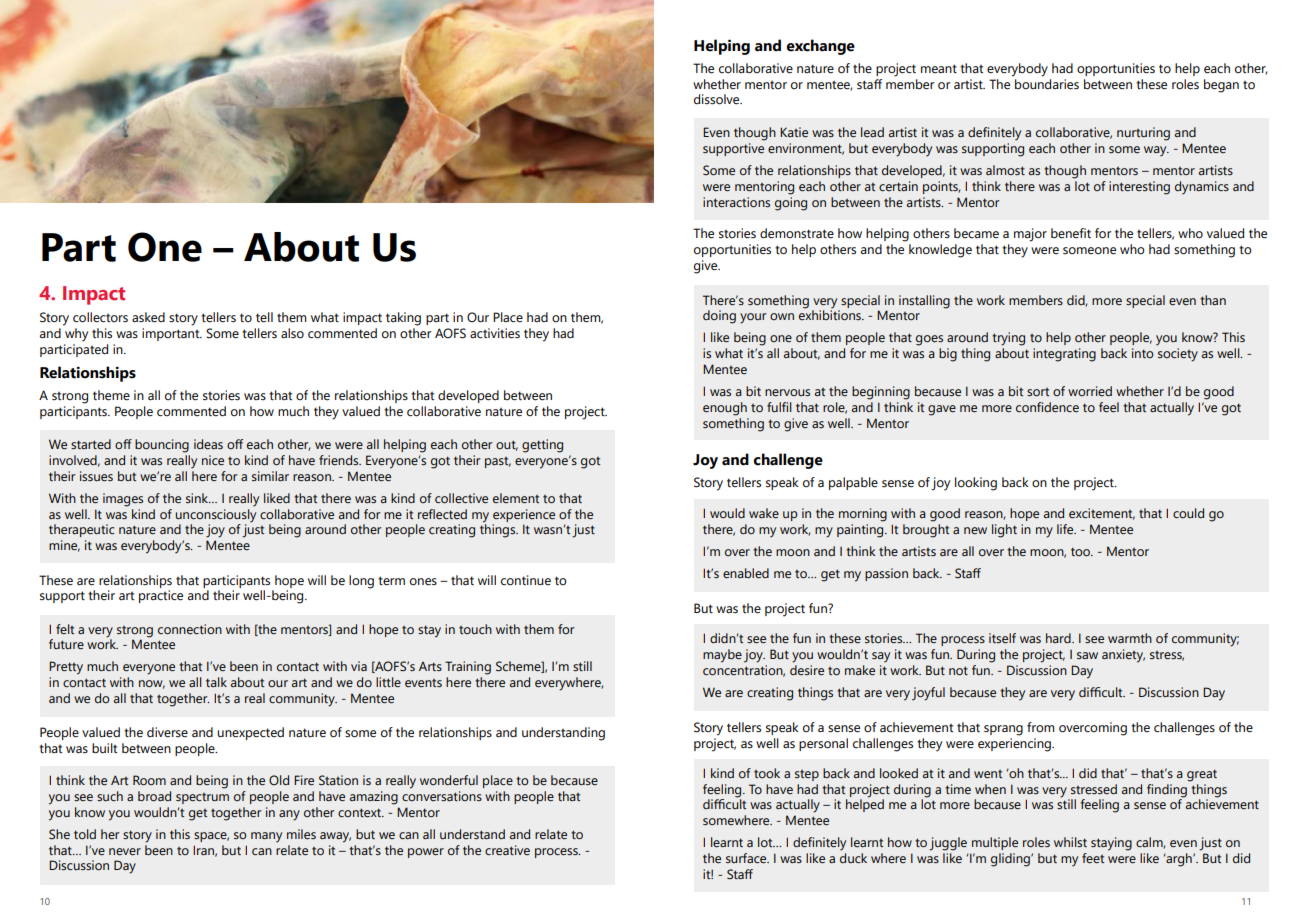 This screenshot has height=924, width=1308. What do you see at coordinates (719, 317) in the screenshot?
I see `doing` at bounding box center [719, 317].
